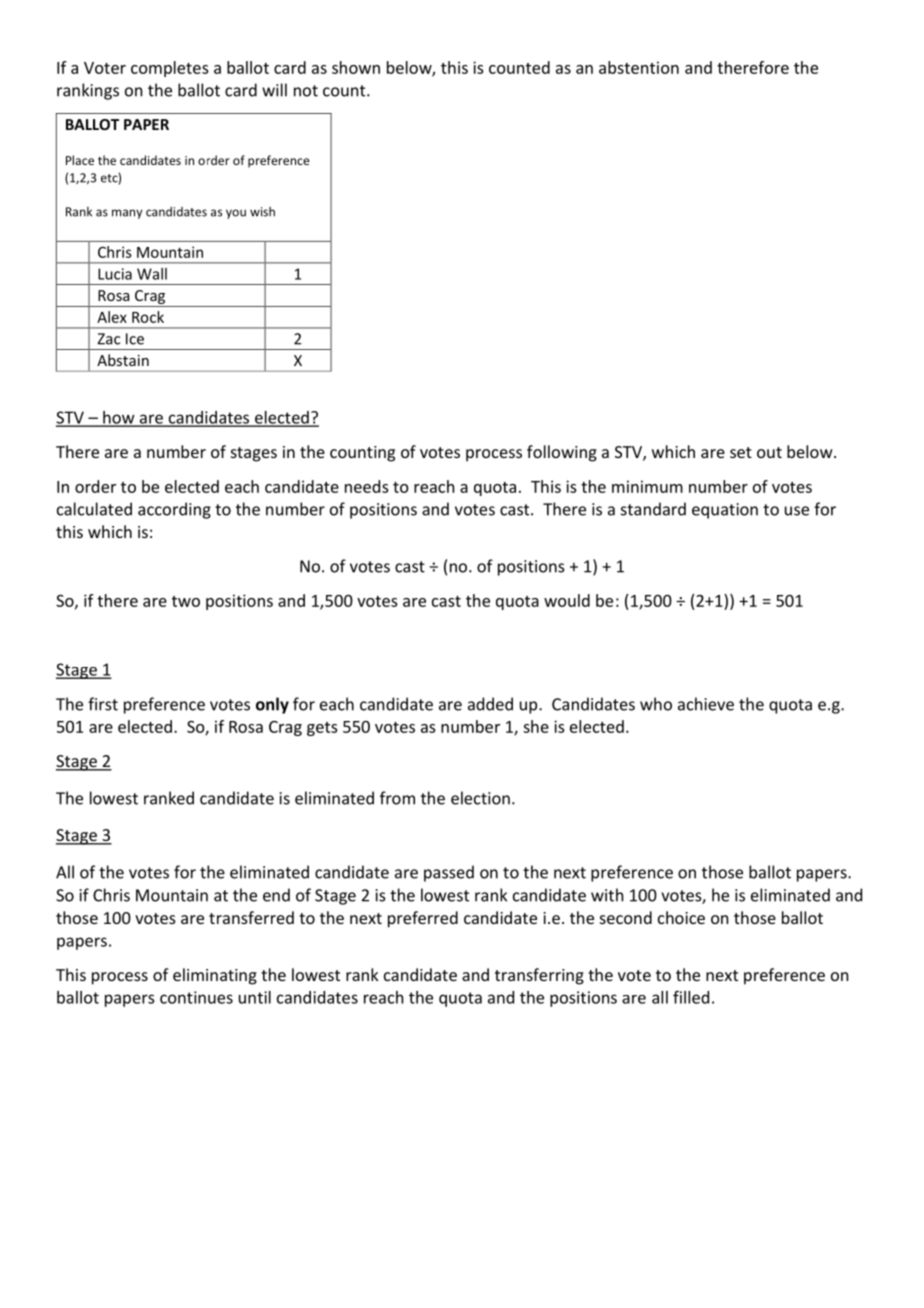 The height and width of the screenshot is (1308, 924). Describe the element at coordinates (691, 997) in the screenshot. I see `filled` at that location.
